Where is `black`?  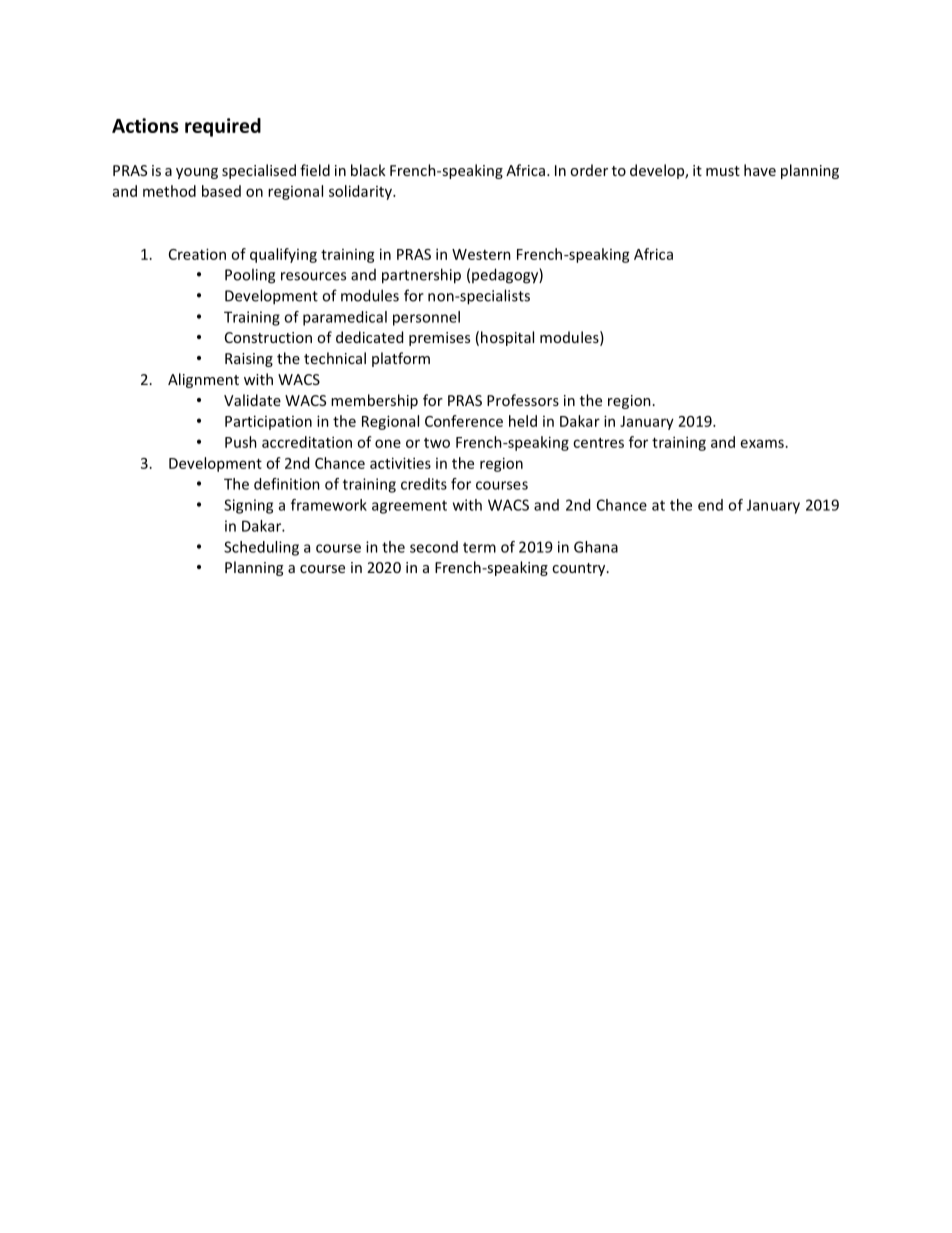 black is located at coordinates (368, 170).
